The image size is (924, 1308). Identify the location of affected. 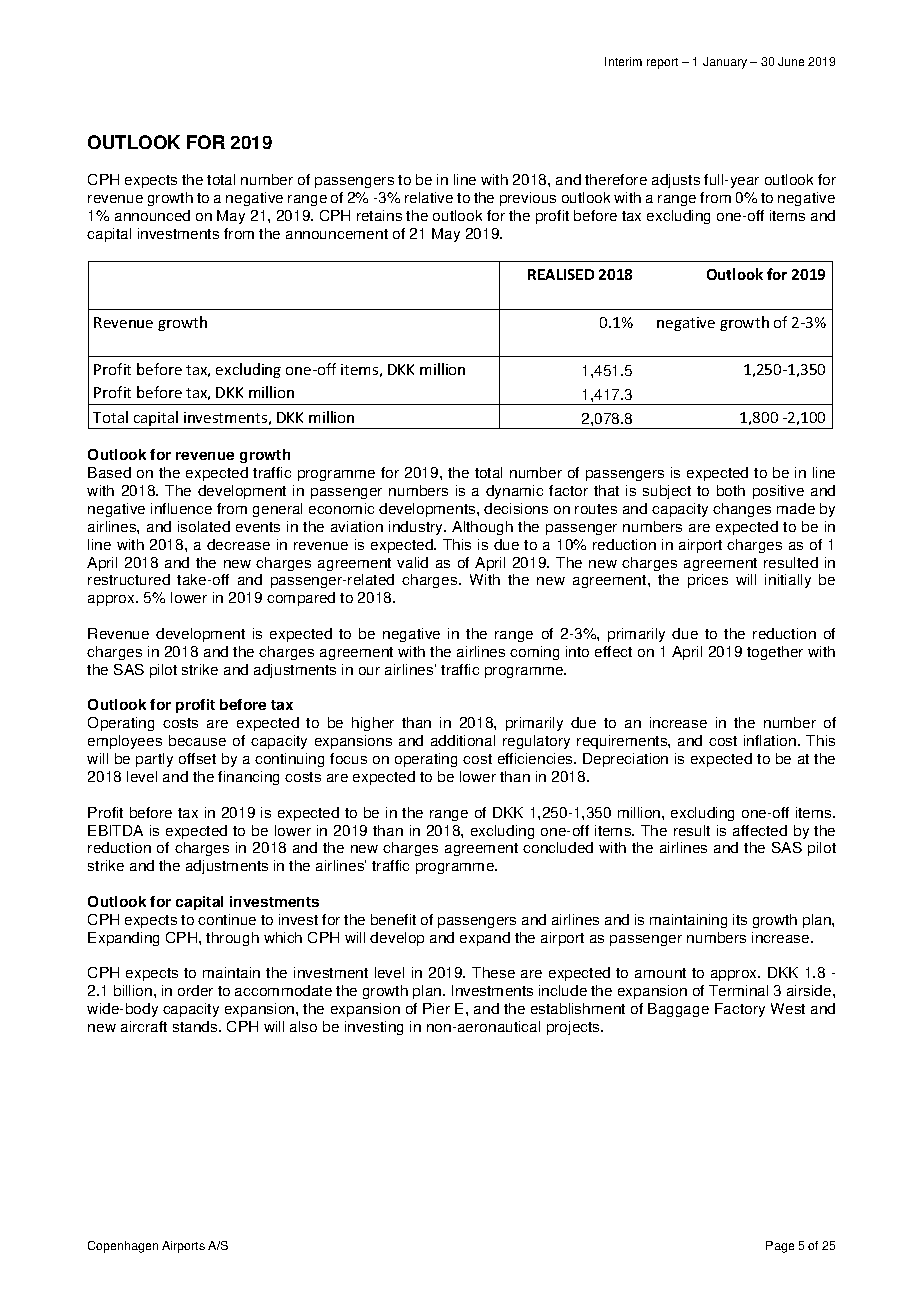
(760, 830).
